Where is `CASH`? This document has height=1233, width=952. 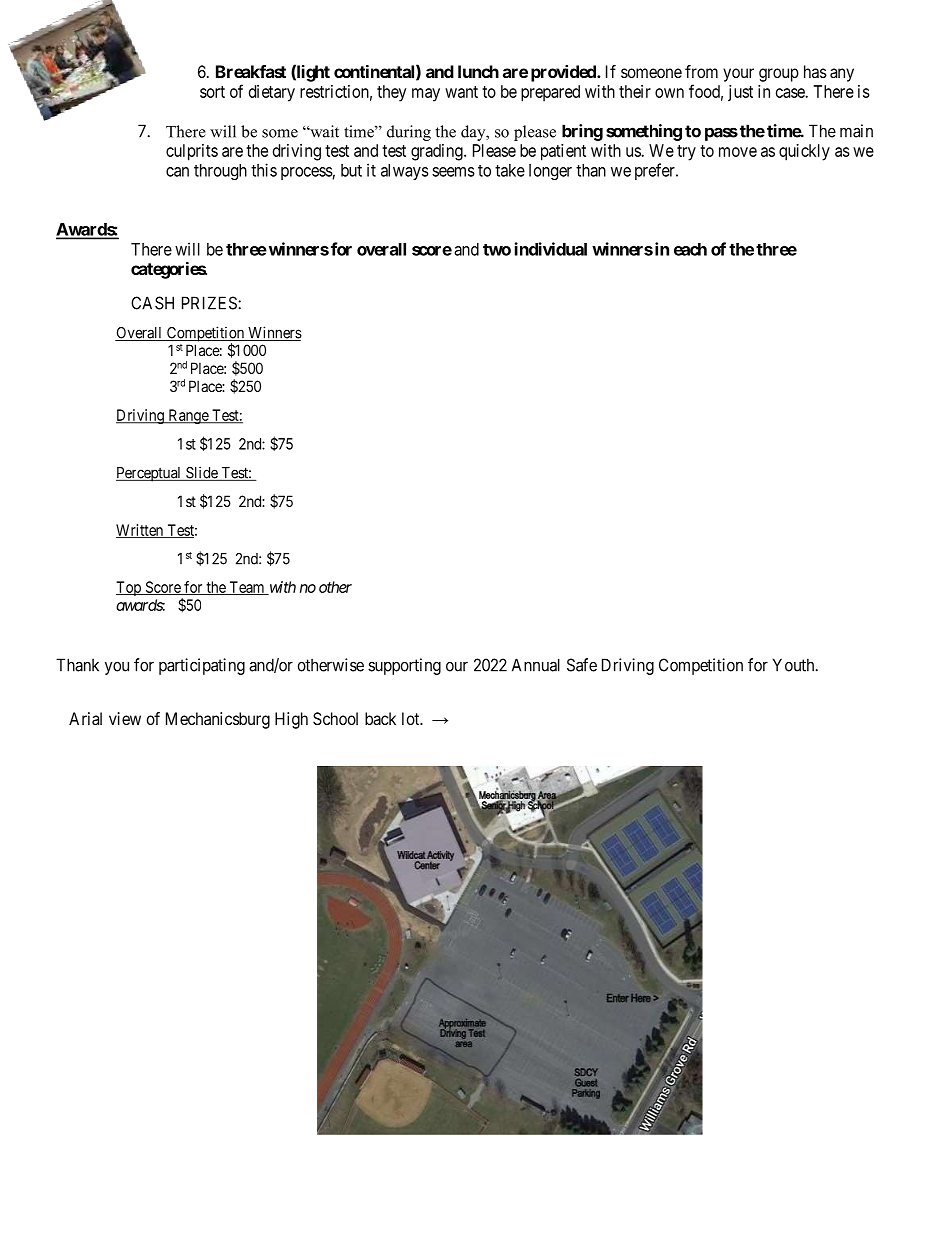 CASH is located at coordinates (152, 303).
